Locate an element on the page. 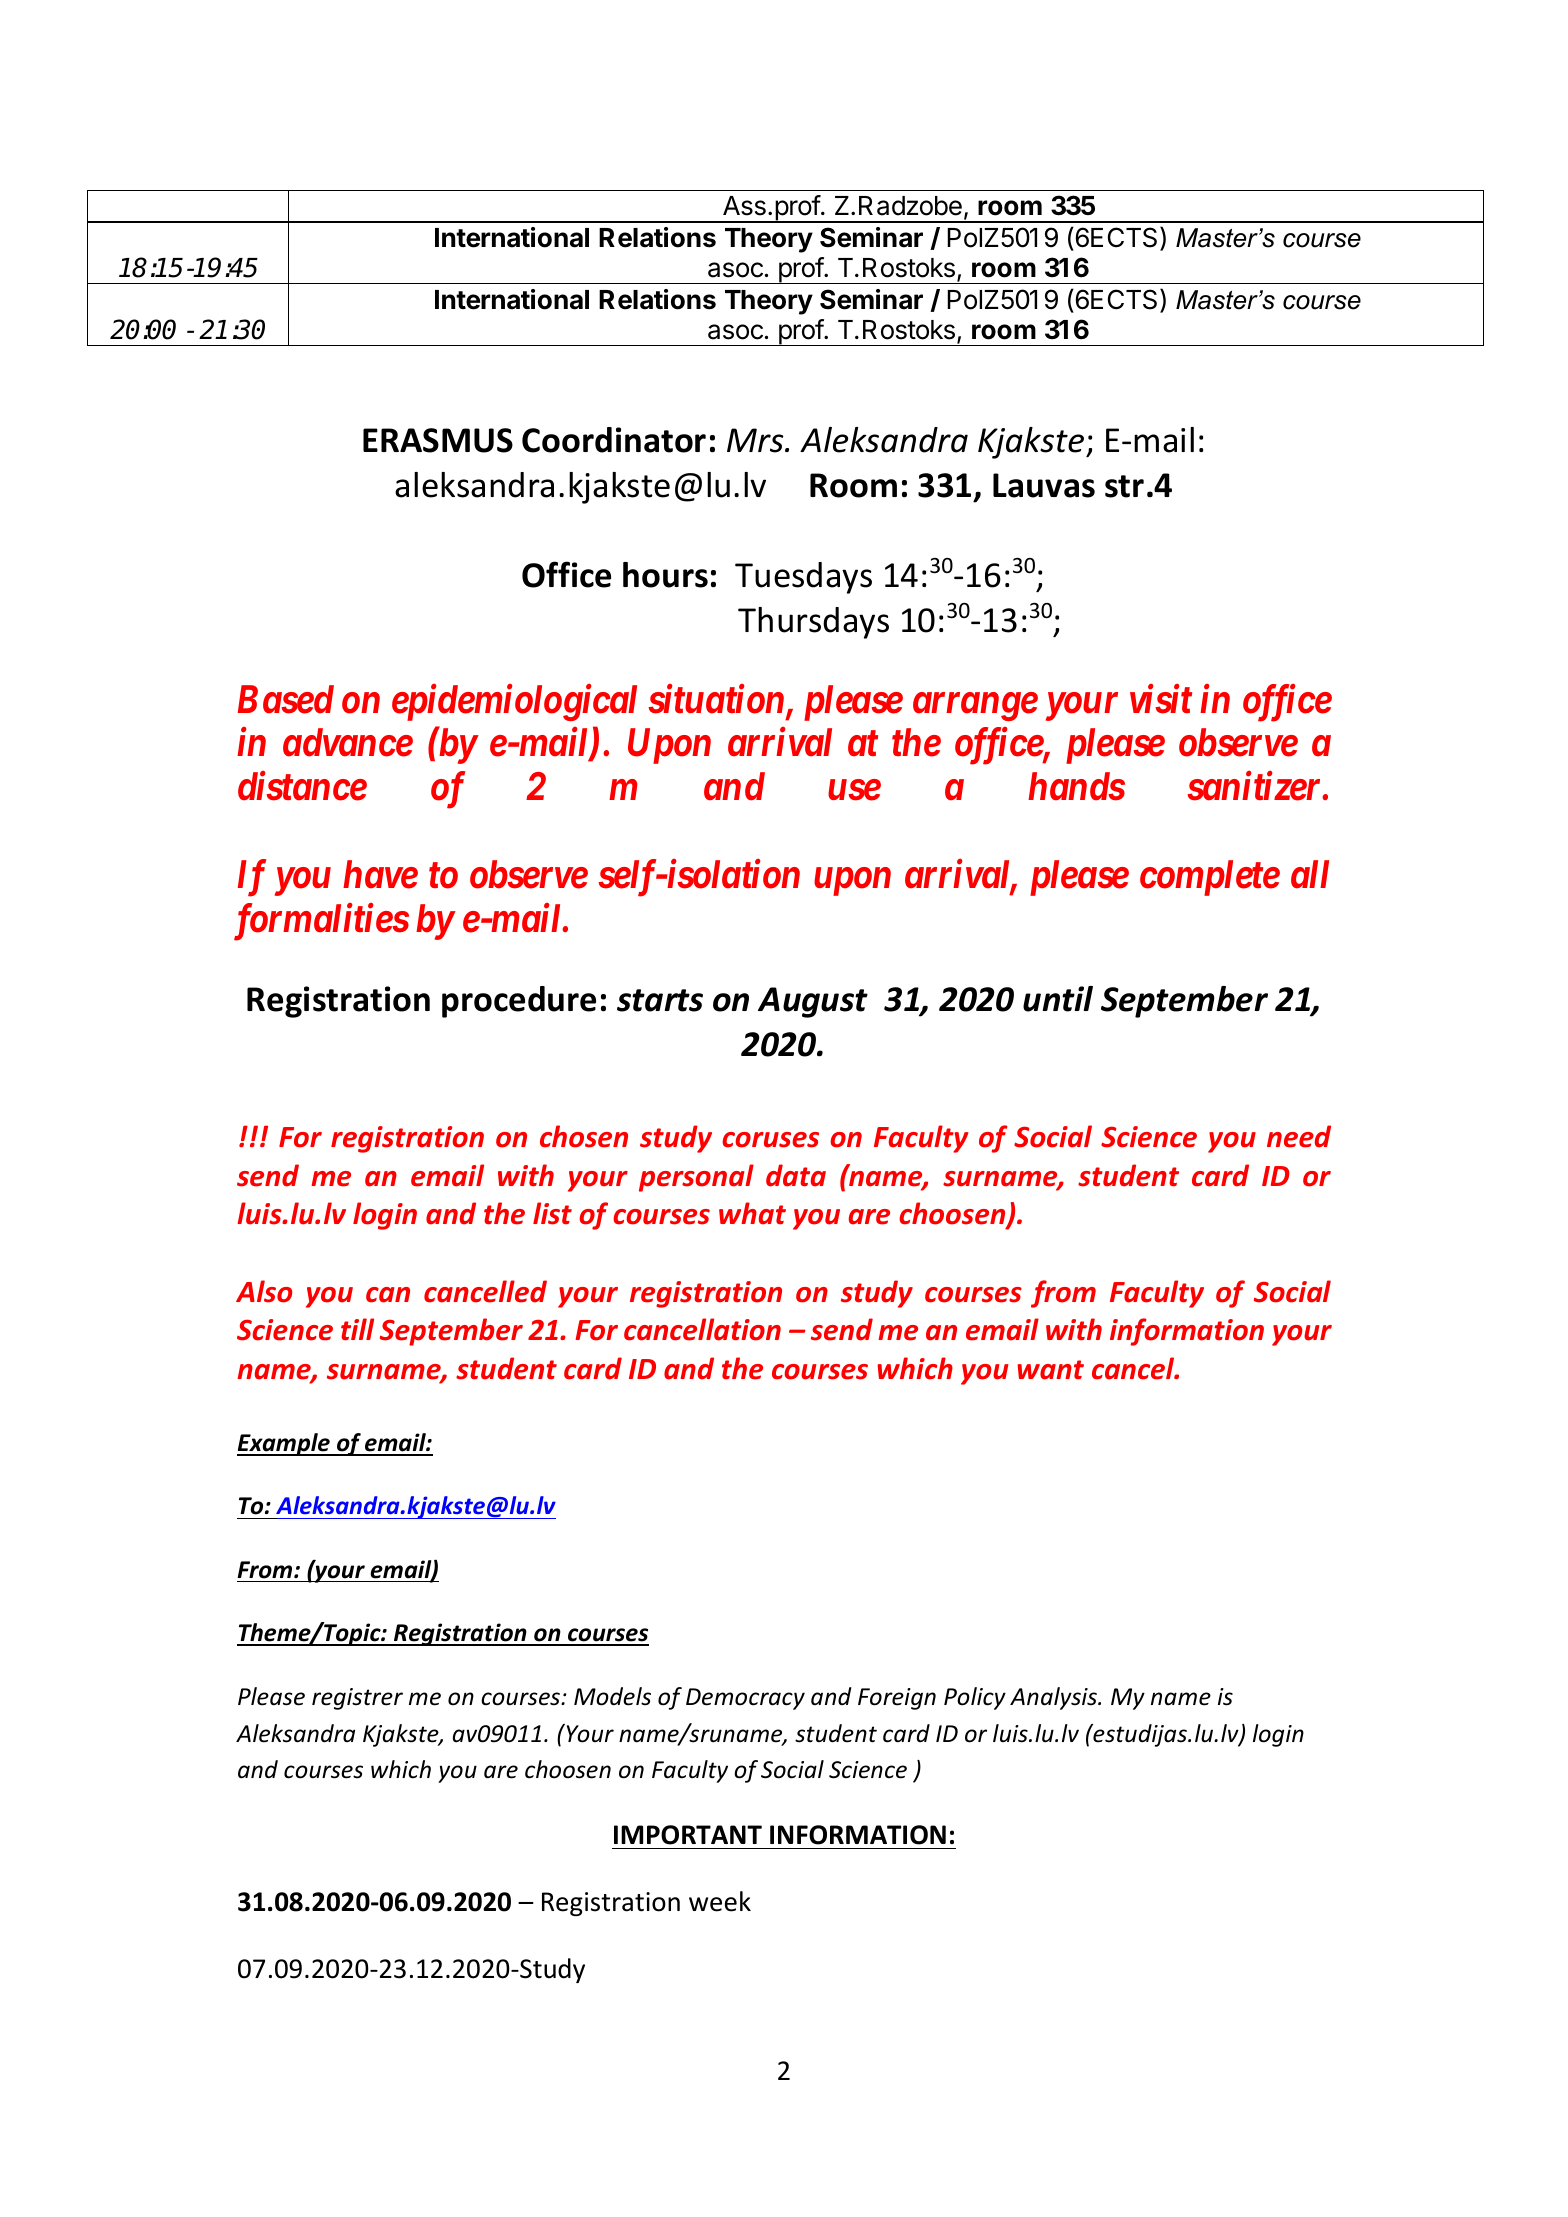  visit is located at coordinates (1161, 699).
